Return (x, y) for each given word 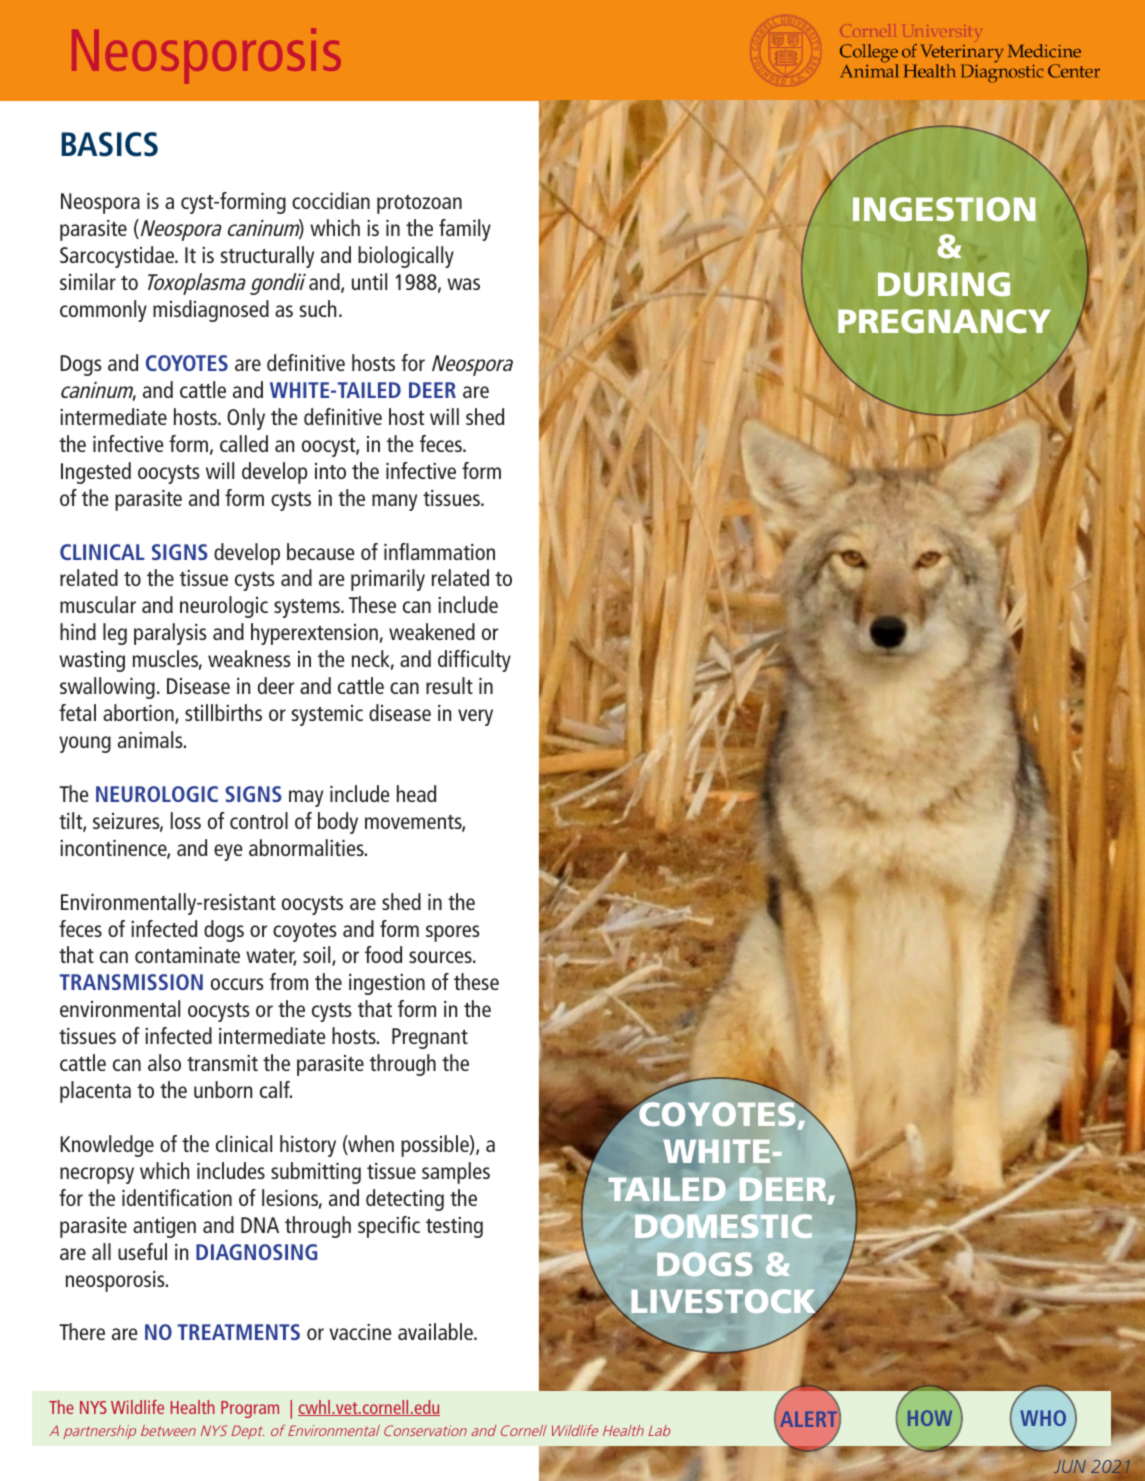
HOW (930, 1418)
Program (250, 1409)
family (465, 230)
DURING (944, 284)
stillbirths (223, 712)
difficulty (474, 661)
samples (456, 1173)
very (475, 717)
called (244, 443)
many (394, 502)
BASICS (109, 144)
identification (177, 1197)
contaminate (187, 955)
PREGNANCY (944, 321)
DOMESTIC (723, 1226)
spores (453, 933)
